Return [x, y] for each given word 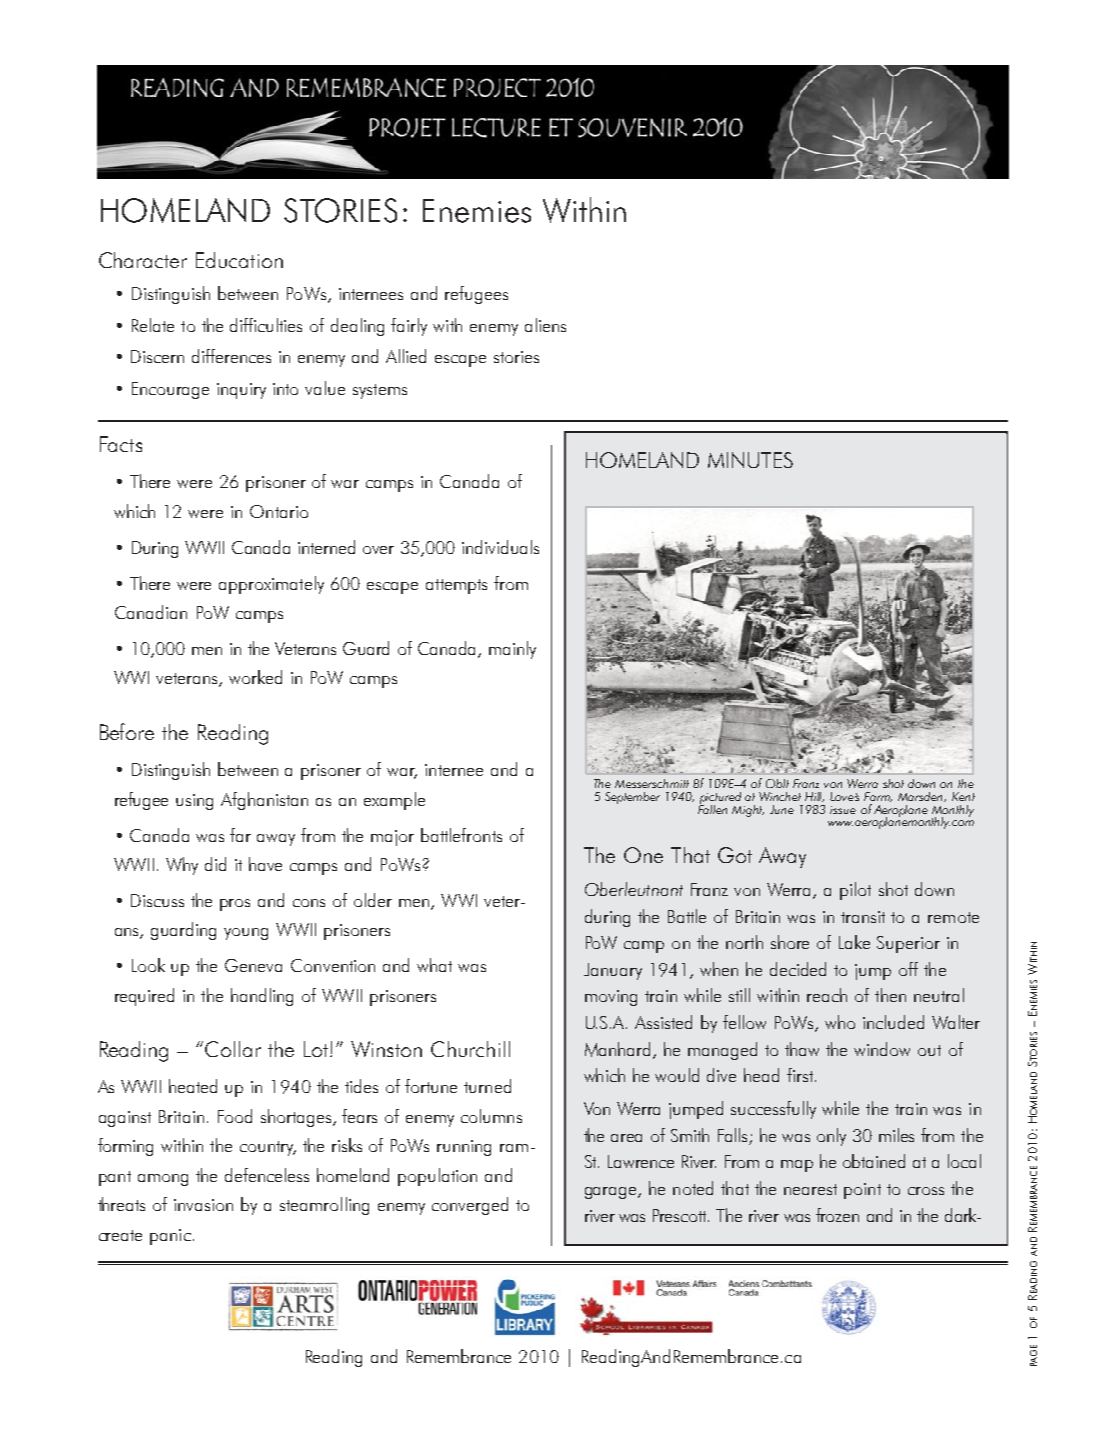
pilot [855, 891]
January [613, 971]
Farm [878, 797]
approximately [271, 585]
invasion [203, 1205]
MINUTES [750, 460]
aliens [545, 325]
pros [235, 905]
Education [239, 260]
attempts [456, 586]
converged [470, 1206]
